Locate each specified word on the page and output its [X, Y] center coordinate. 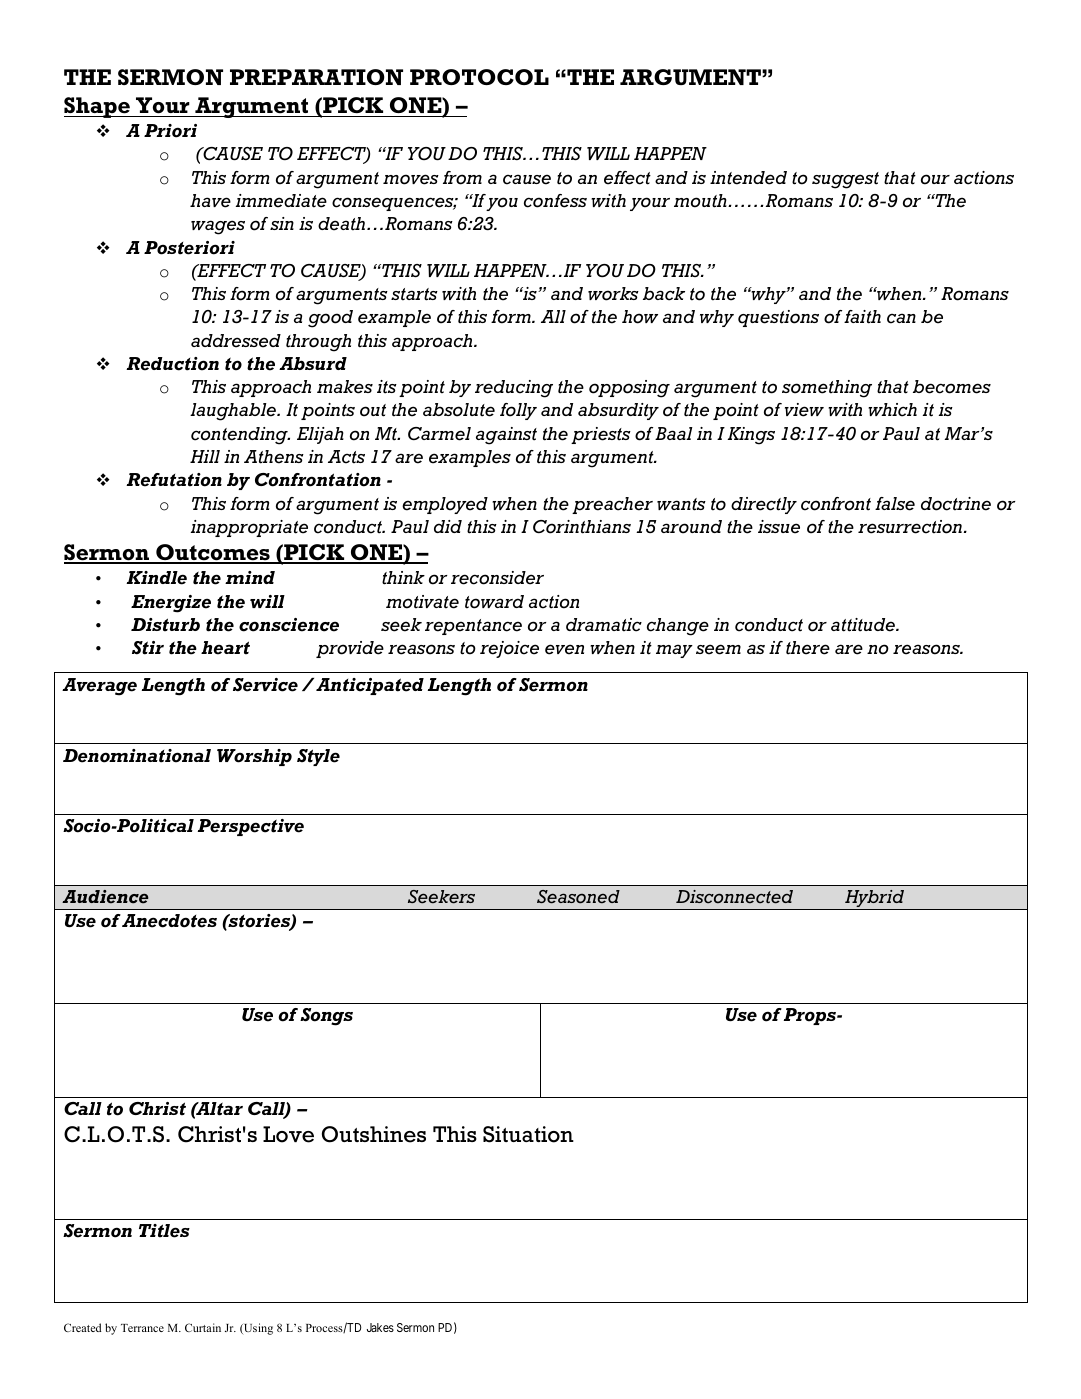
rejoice [509, 649]
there [808, 648]
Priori [170, 131]
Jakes [380, 1327]
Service [265, 685]
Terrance [142, 1328]
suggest [845, 180]
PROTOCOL [479, 77]
